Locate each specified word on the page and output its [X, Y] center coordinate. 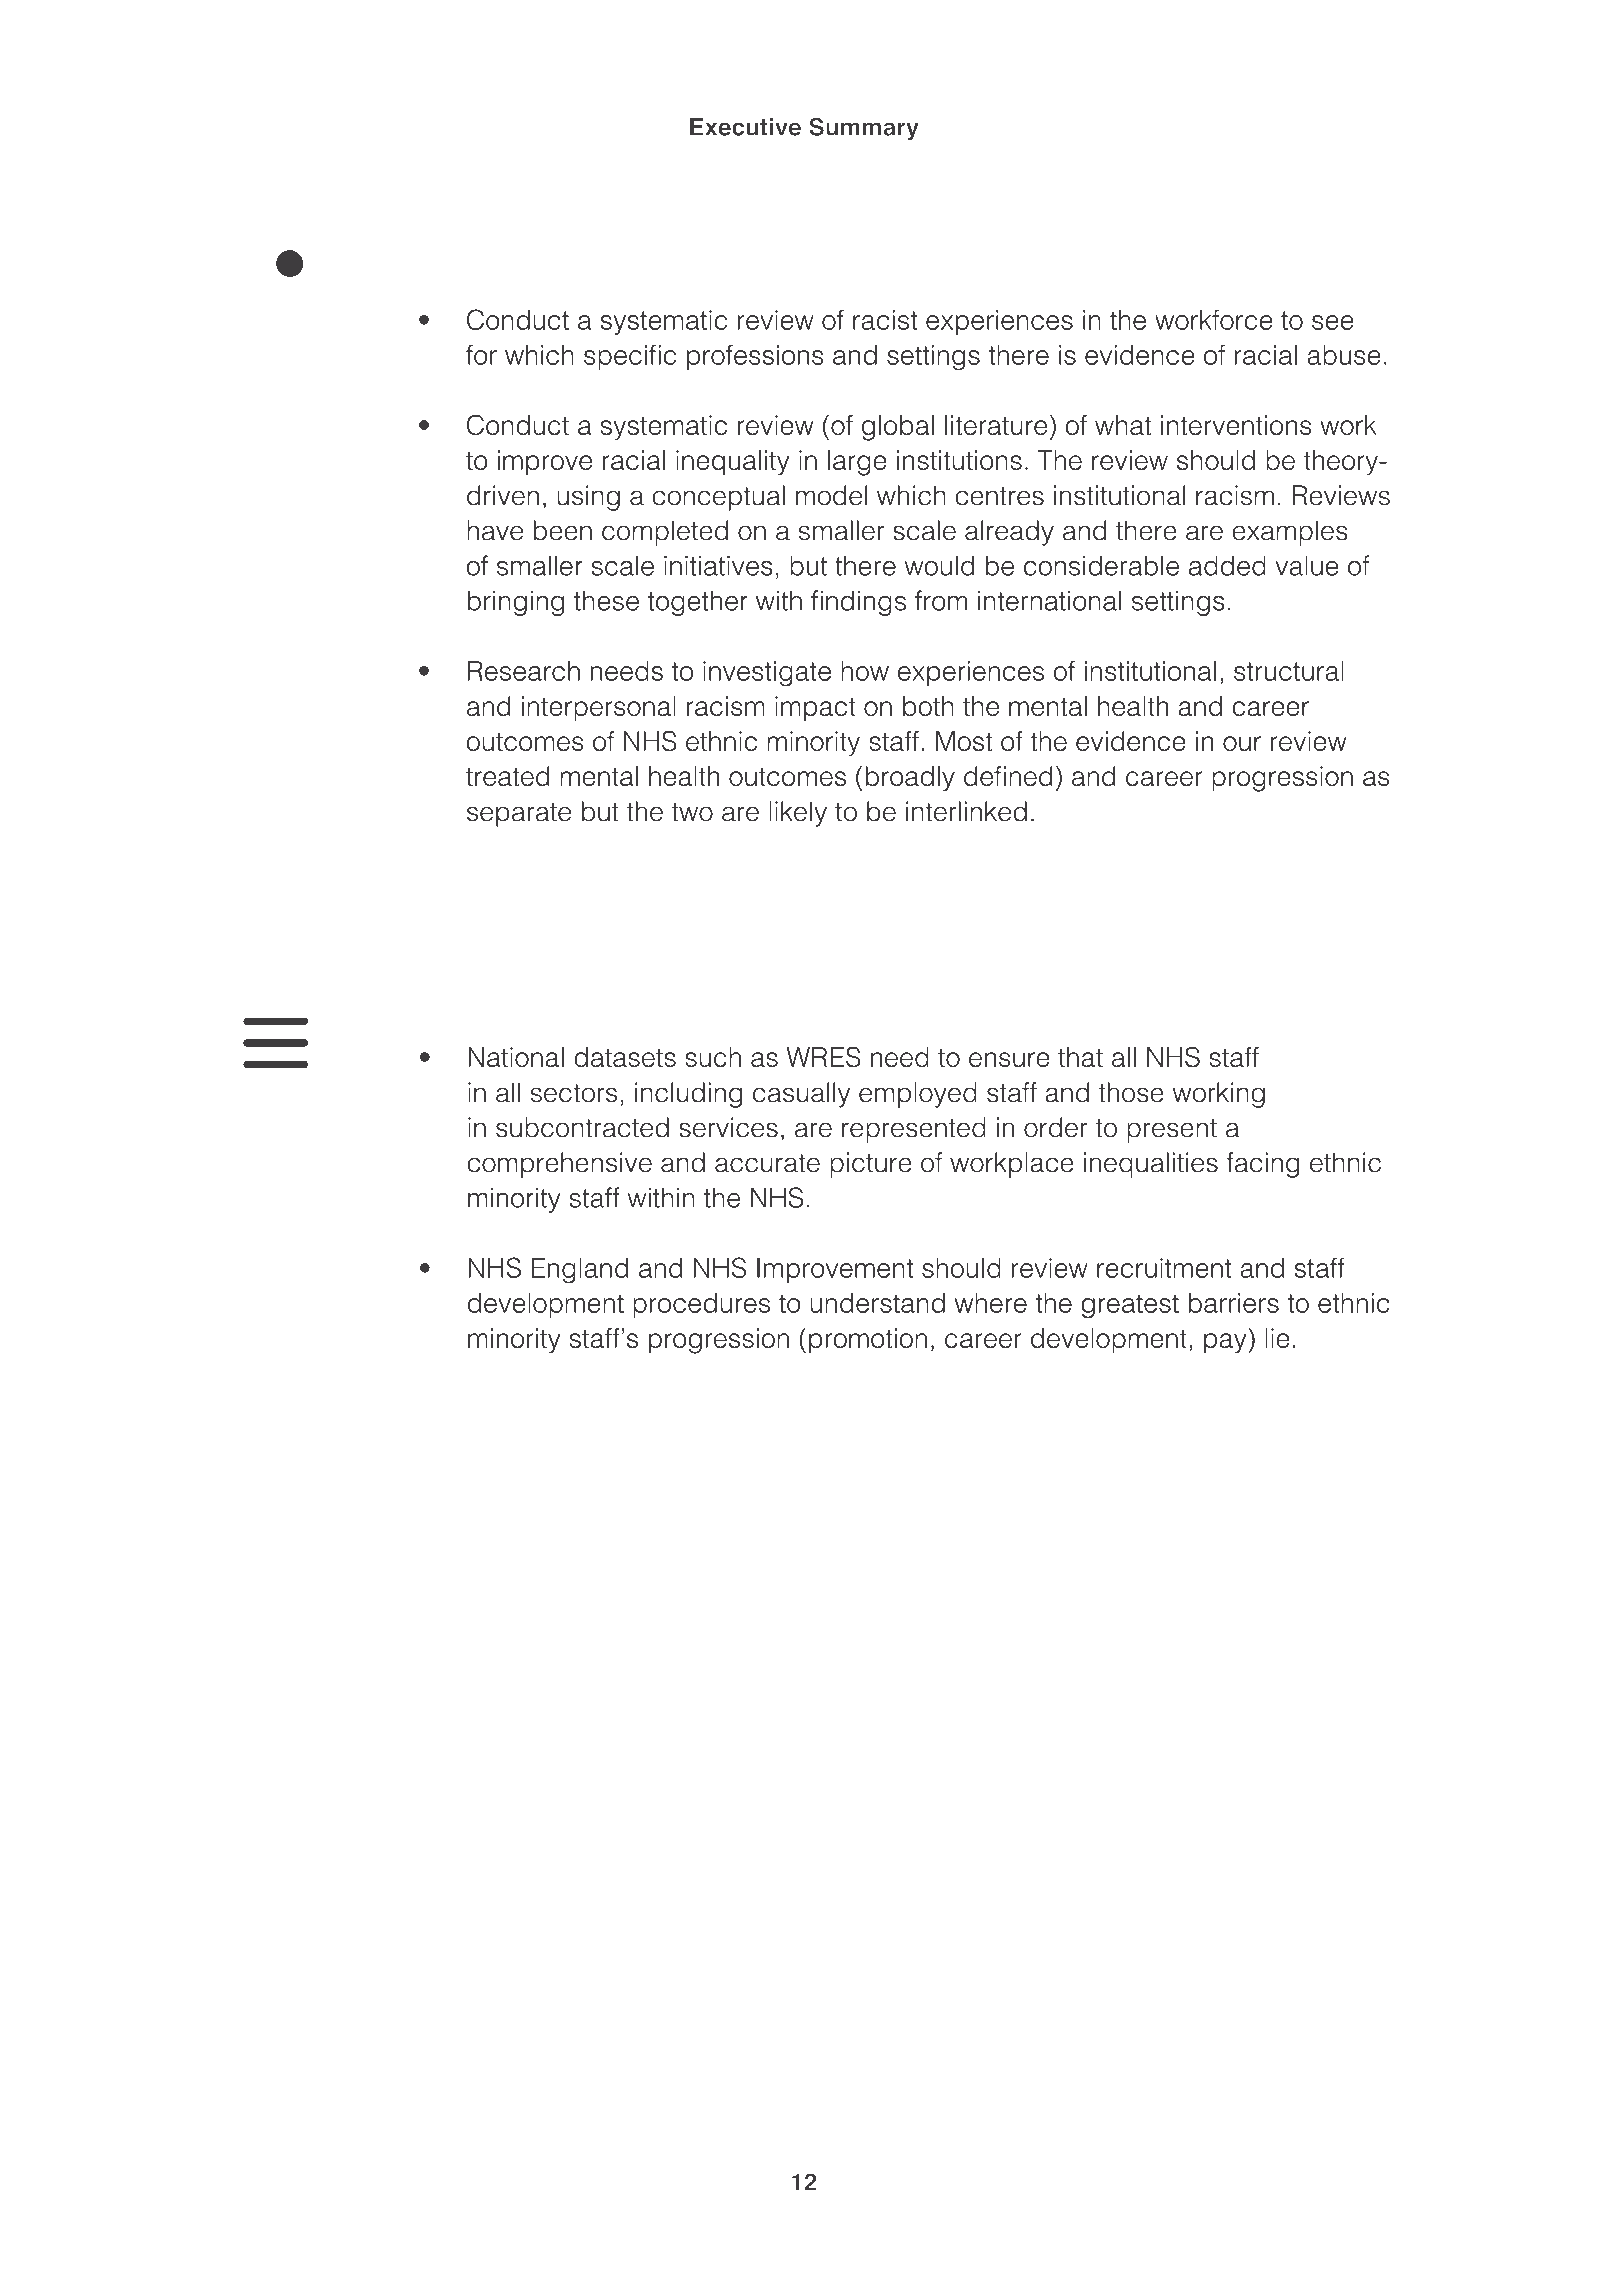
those [1131, 1092]
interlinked [966, 811]
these [606, 601]
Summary [864, 129]
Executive [745, 127]
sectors [574, 1093]
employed [918, 1095]
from [941, 600]
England [579, 1271]
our [1242, 743]
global [898, 428]
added [1227, 565]
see [1333, 322]
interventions [1236, 425]
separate [519, 815]
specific [630, 357]
